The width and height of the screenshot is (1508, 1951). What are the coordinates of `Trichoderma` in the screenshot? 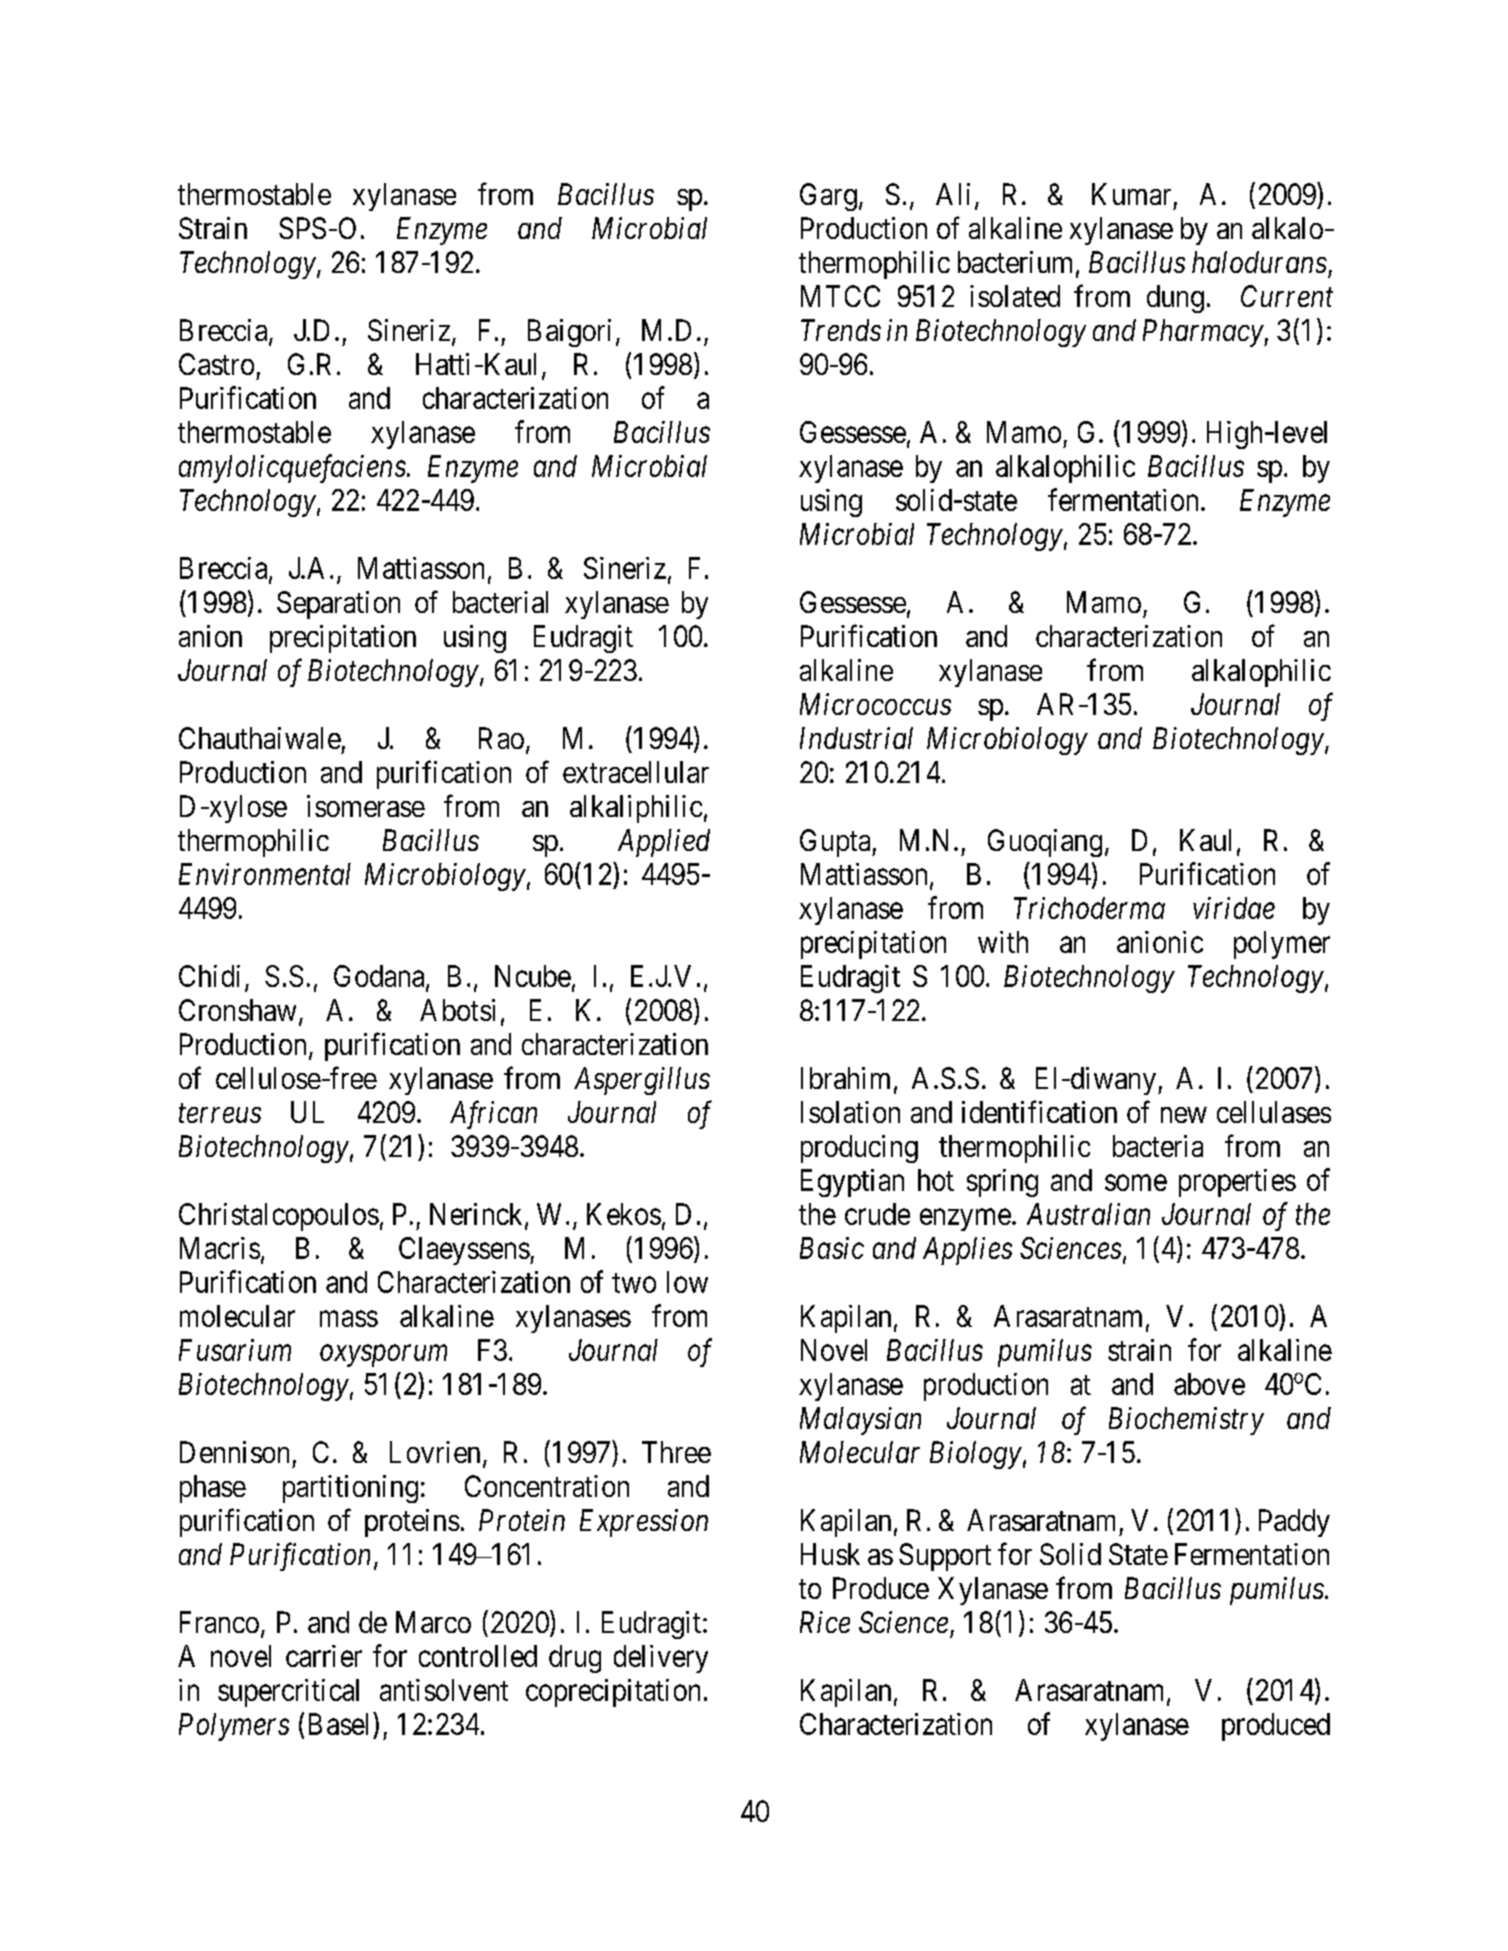 It's located at (1089, 908).
